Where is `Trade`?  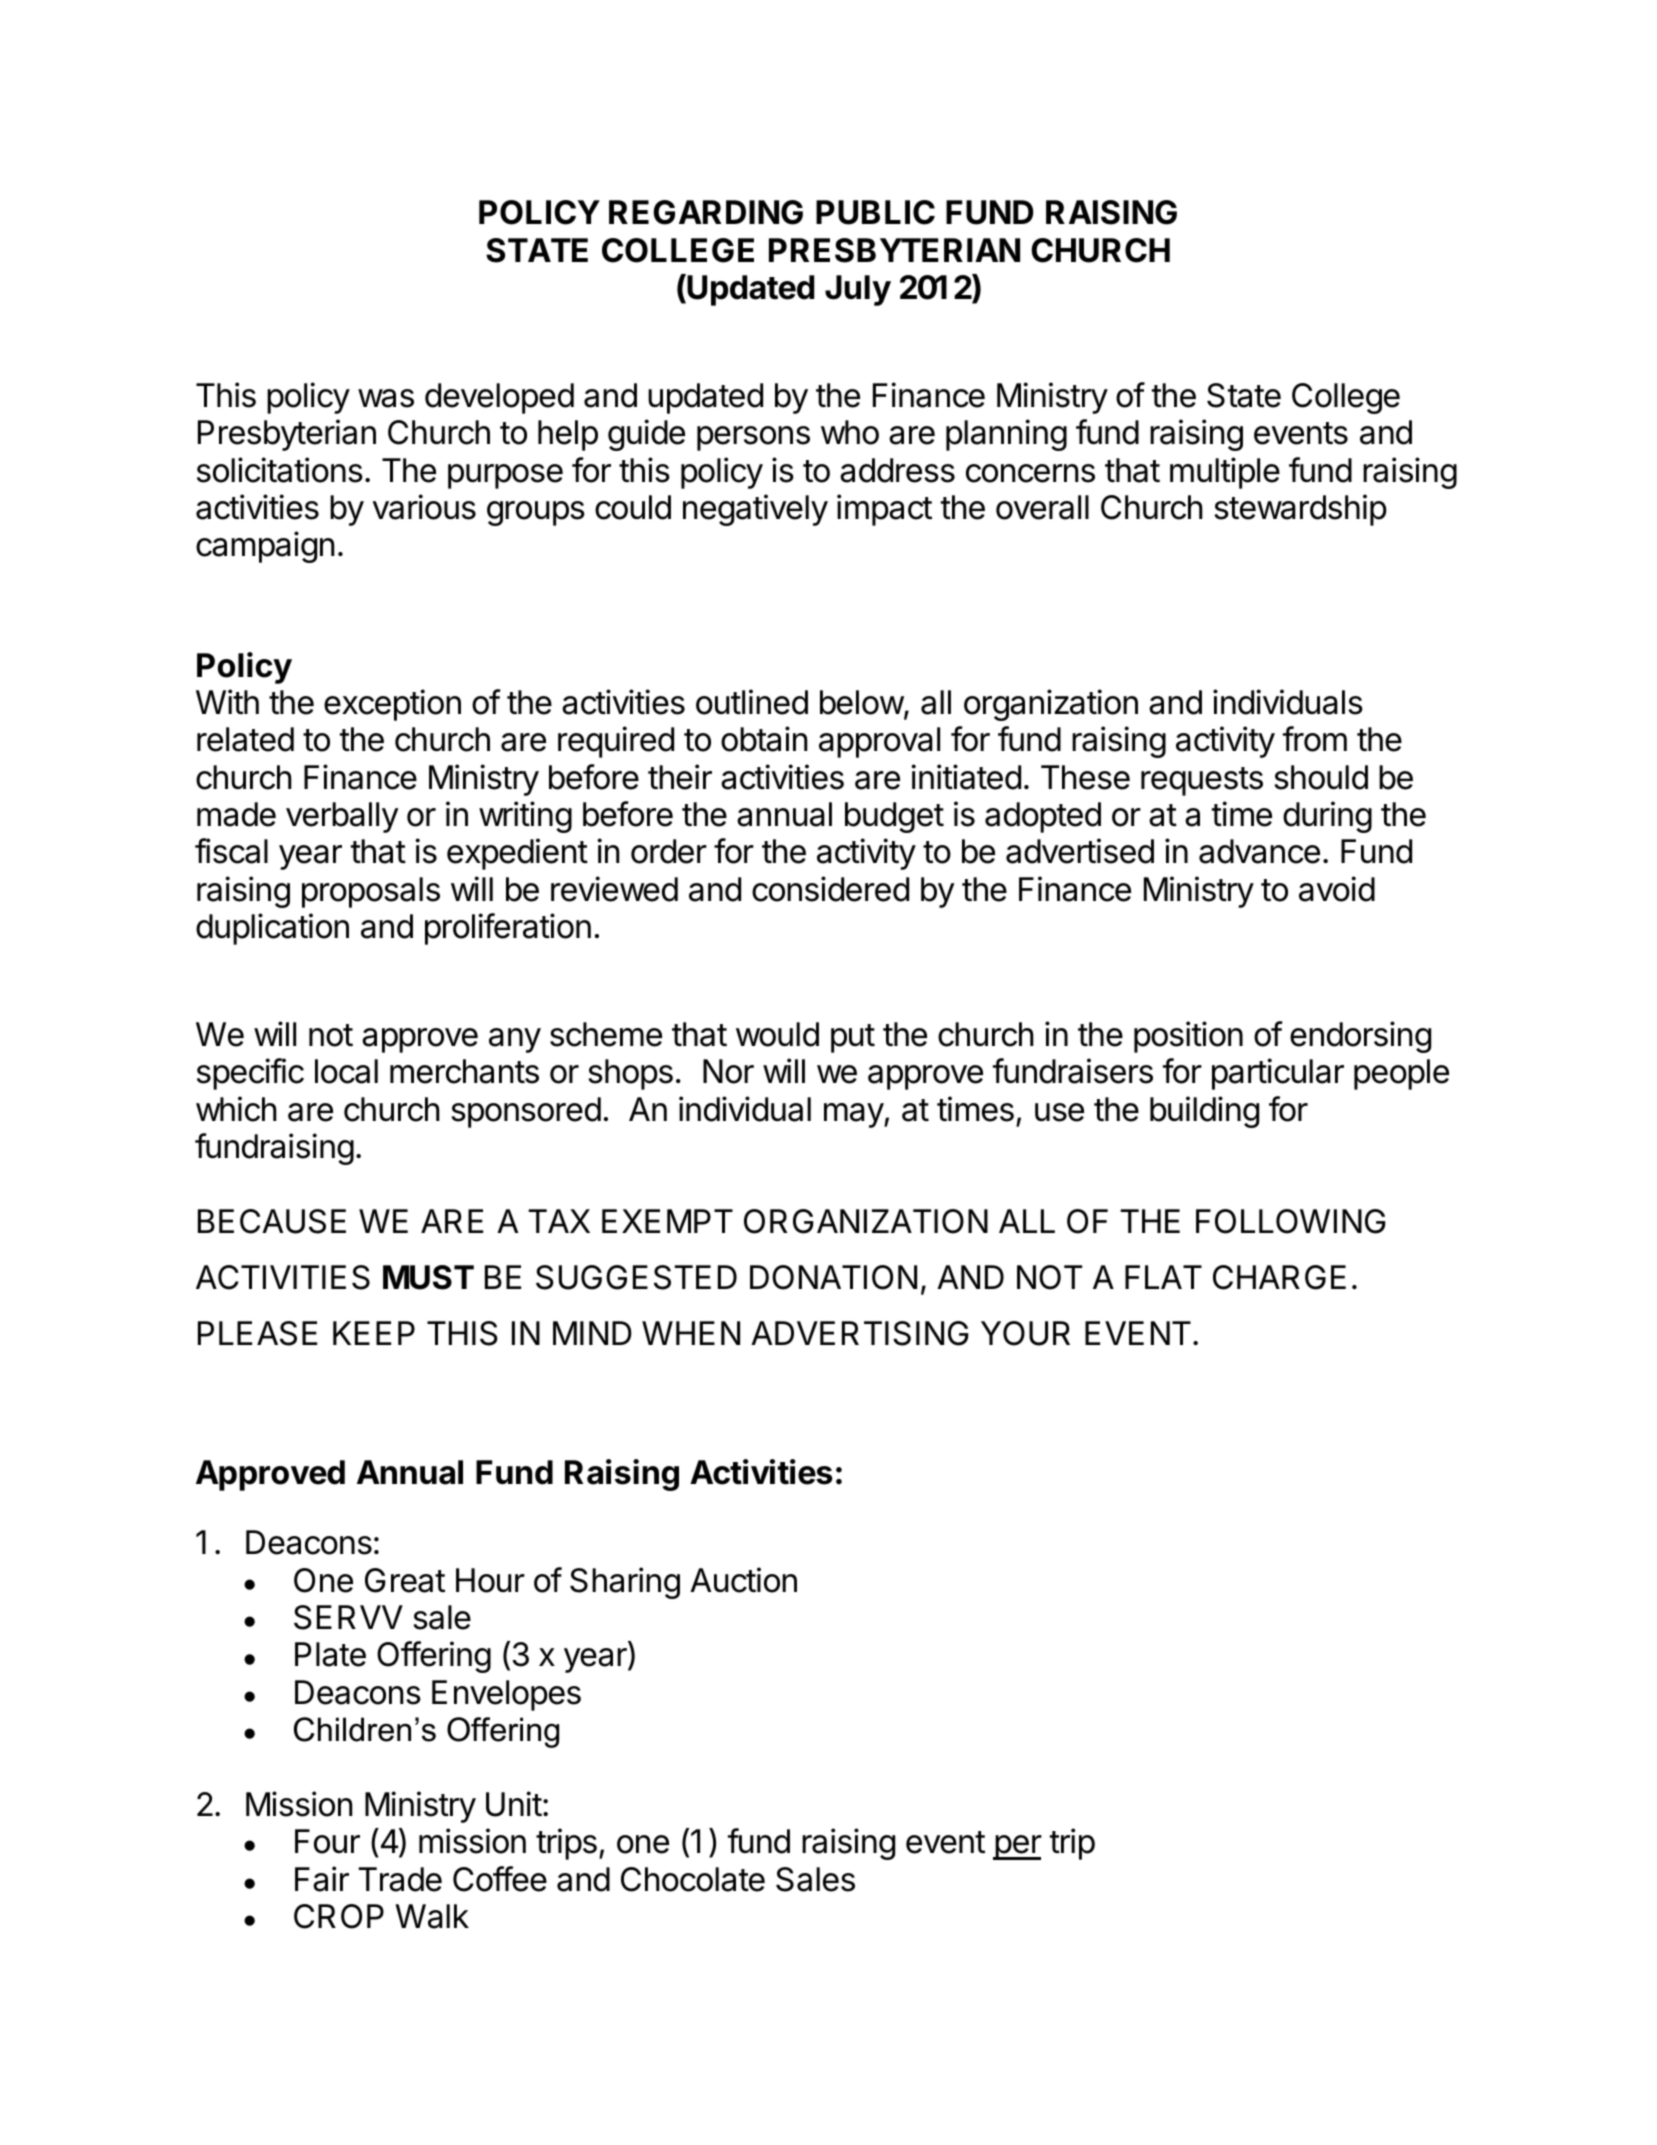 Trade is located at coordinates (400, 1879).
